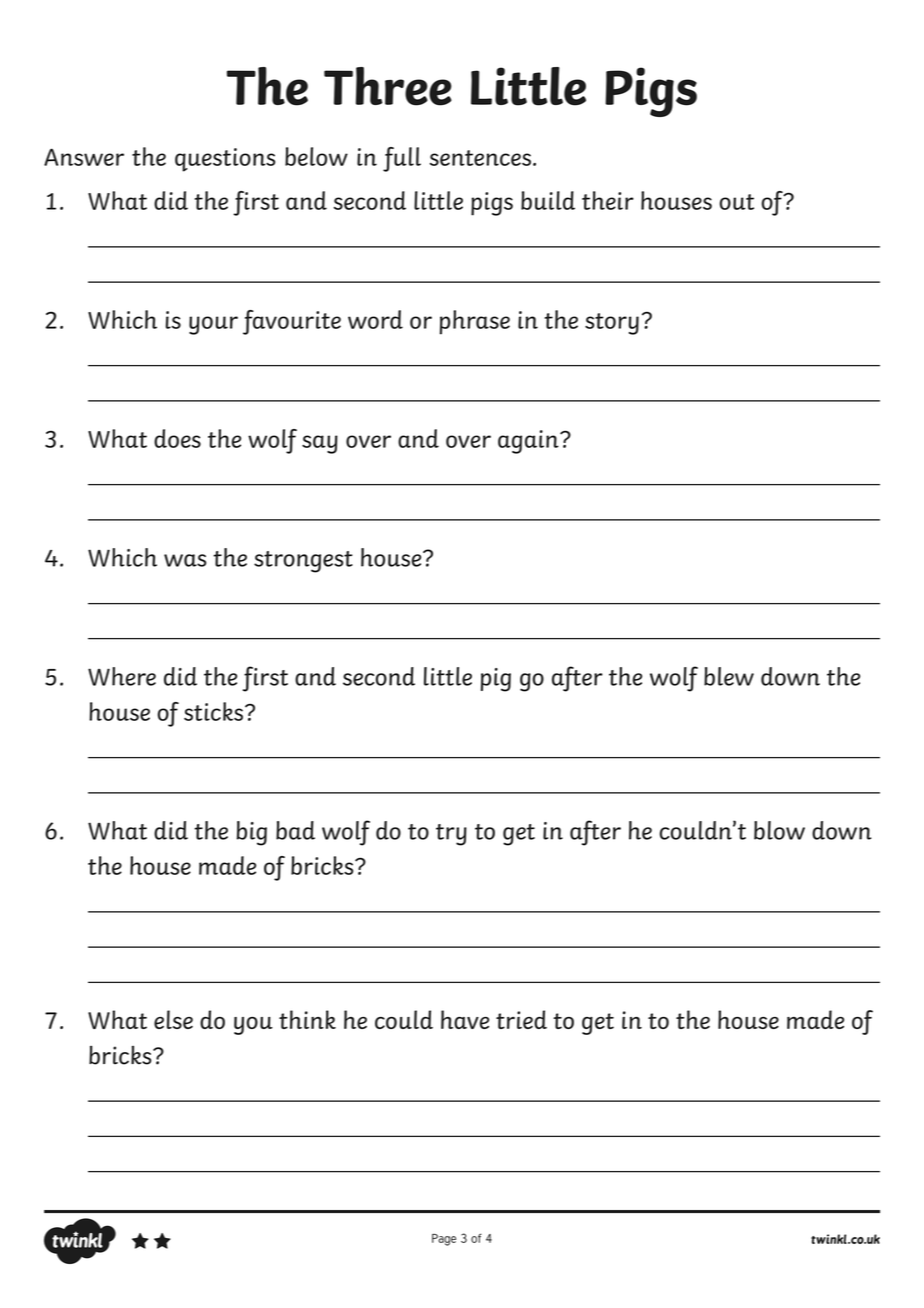  Describe the element at coordinates (529, 442) in the screenshot. I see `again` at that location.
